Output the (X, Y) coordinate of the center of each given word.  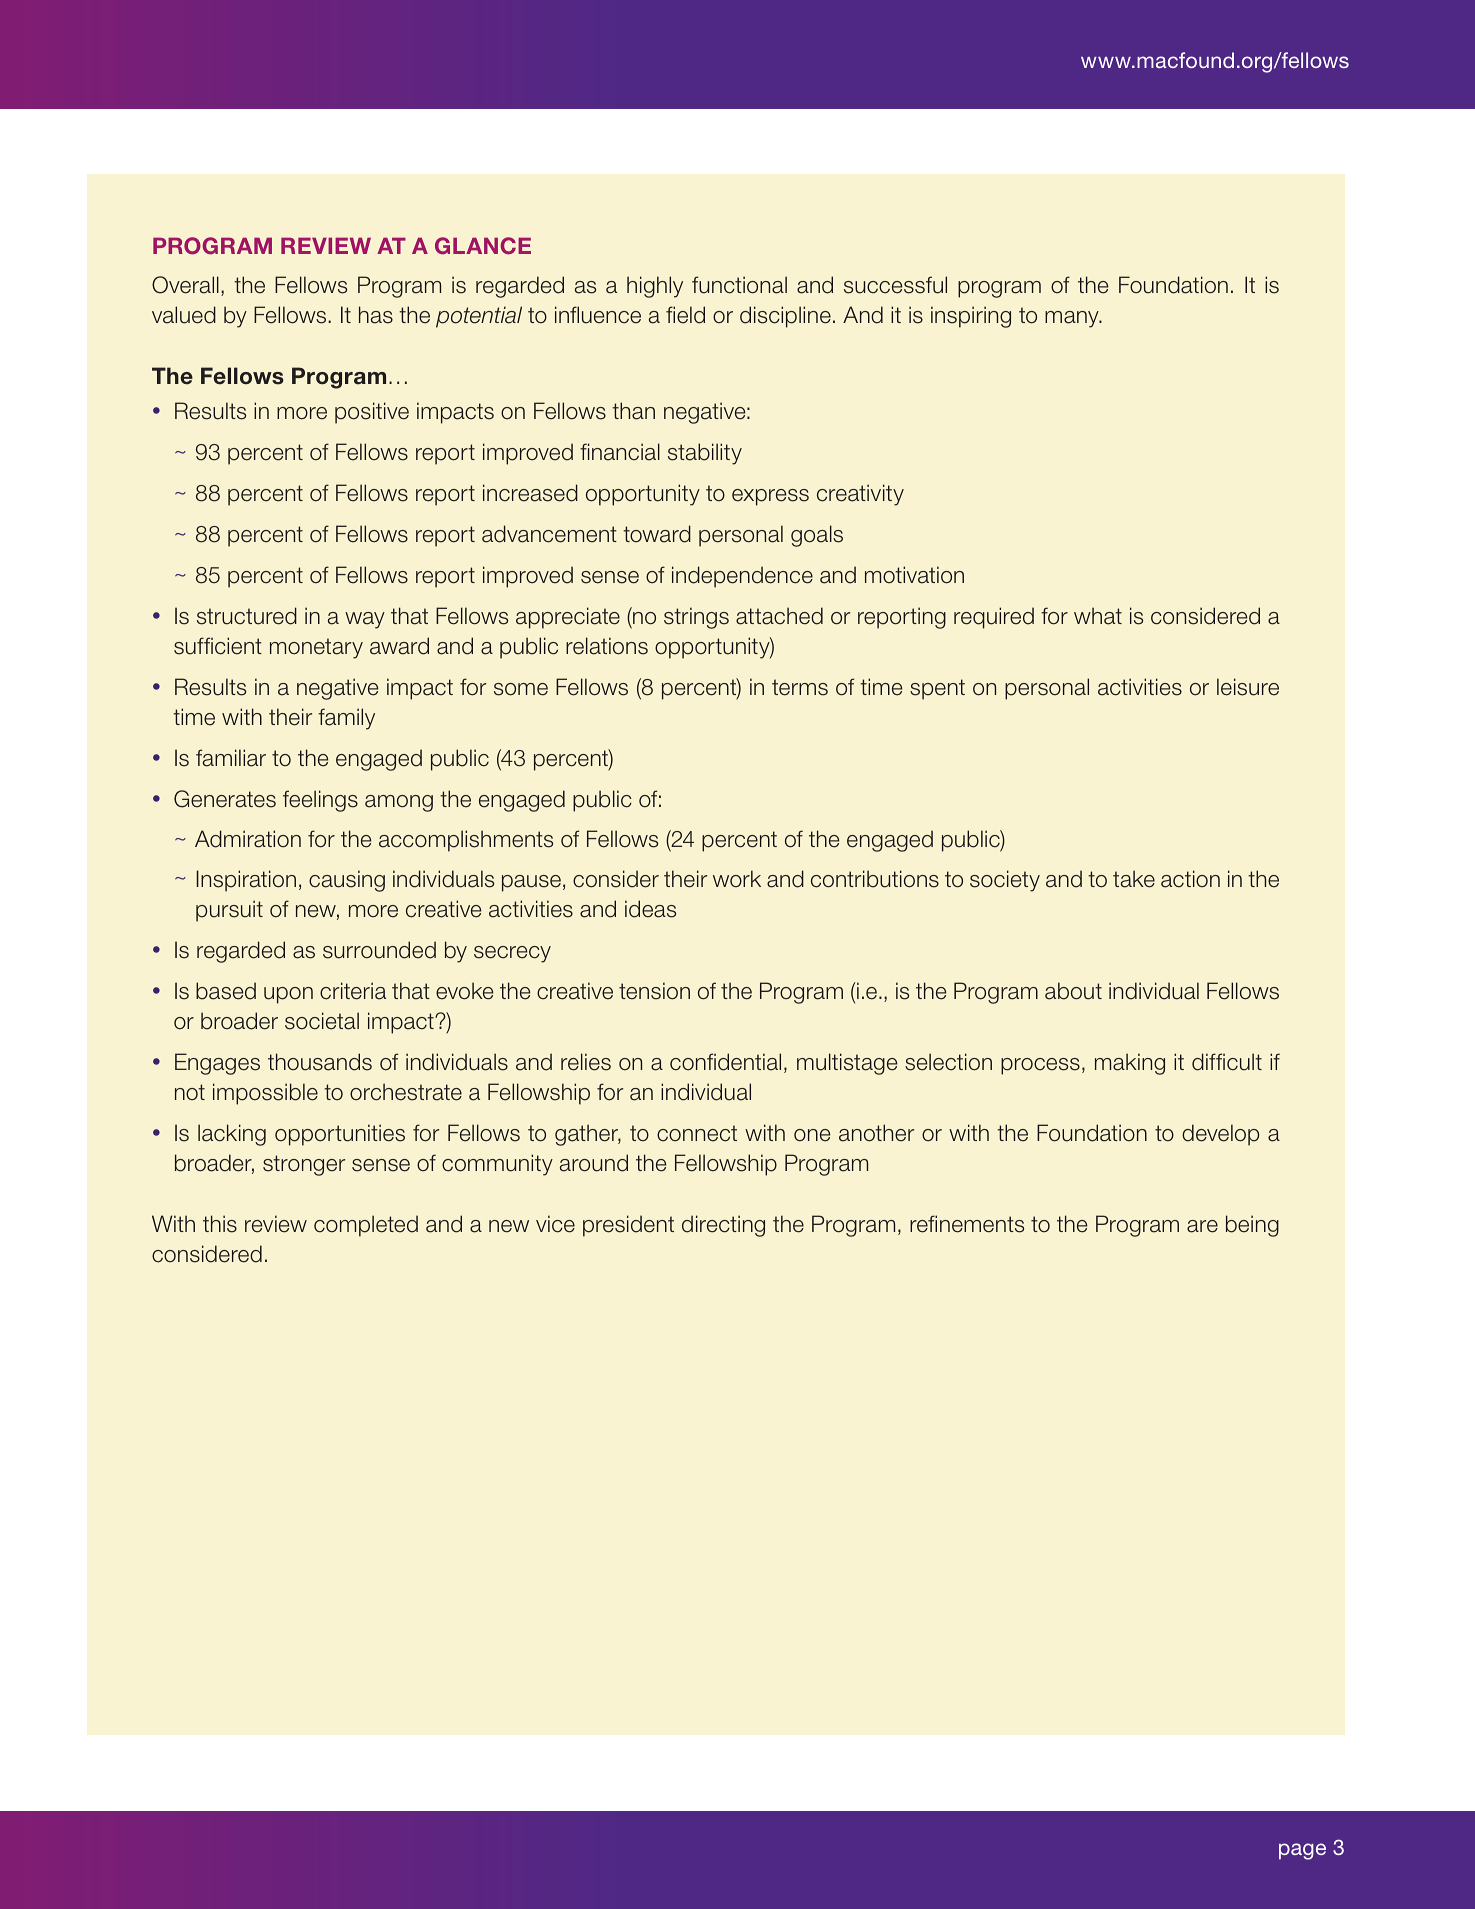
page (1302, 1851)
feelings (320, 801)
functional (739, 285)
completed (366, 1226)
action (1190, 879)
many (1073, 319)
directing (723, 1226)
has (376, 315)
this (220, 1224)
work (737, 879)
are (1202, 1226)
